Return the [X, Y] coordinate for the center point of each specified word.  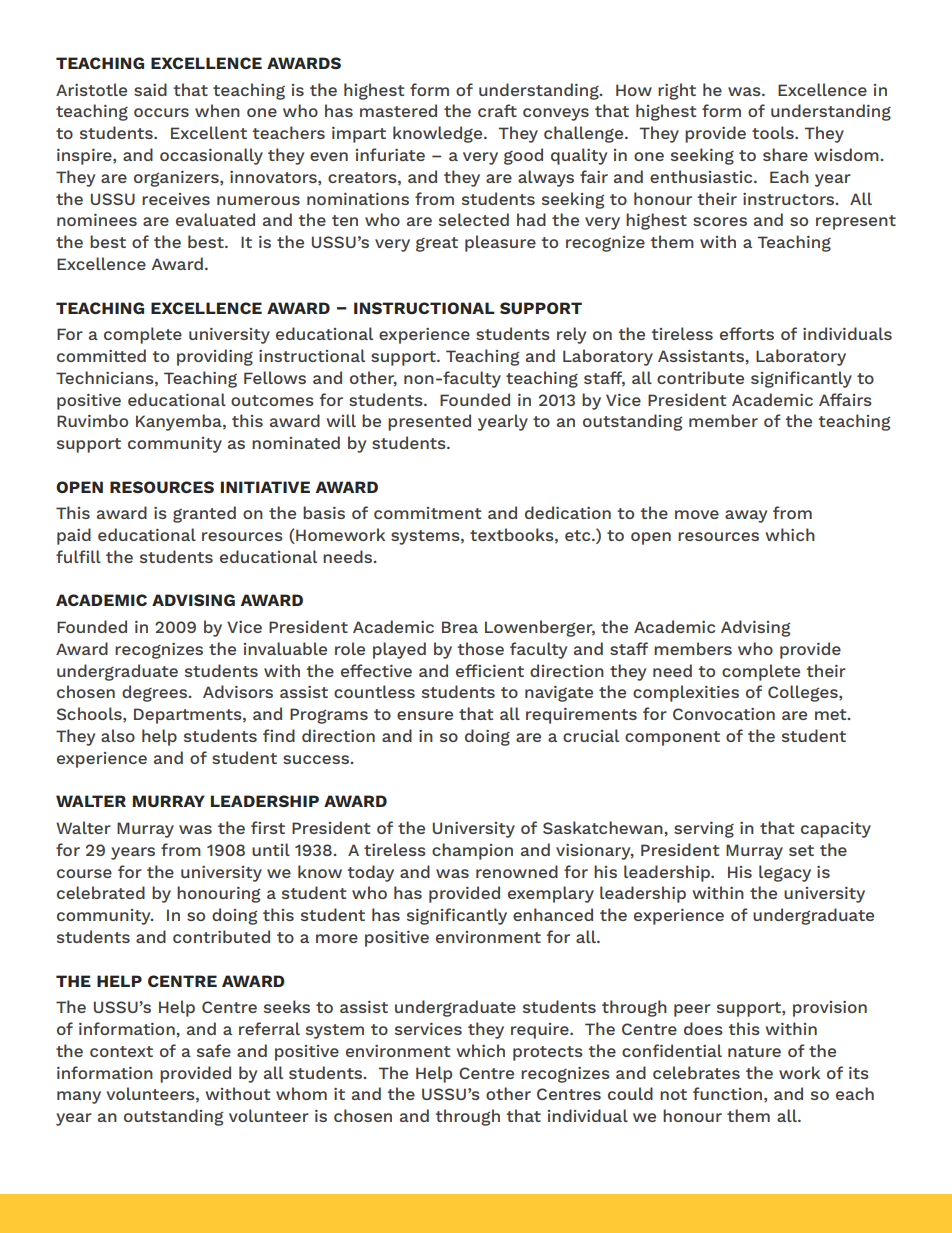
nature [754, 1051]
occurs [161, 112]
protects [548, 1053]
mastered [398, 110]
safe [214, 1050]
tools [774, 132]
